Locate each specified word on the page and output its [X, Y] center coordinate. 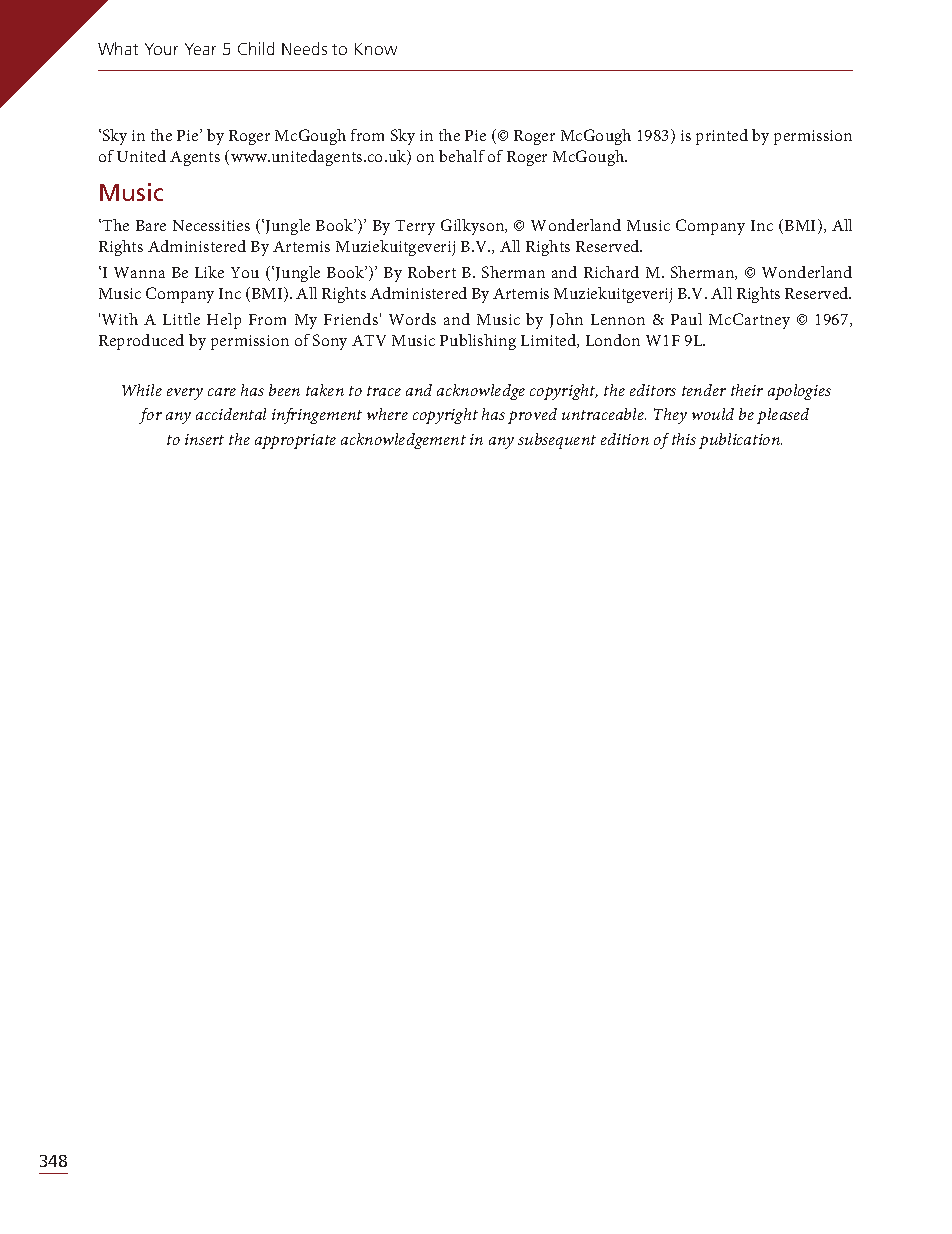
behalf [462, 156]
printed [722, 137]
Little [181, 319]
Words [412, 319]
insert [204, 439]
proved [532, 416]
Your [161, 49]
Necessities [211, 225]
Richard [611, 272]
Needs [304, 48]
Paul [686, 319]
